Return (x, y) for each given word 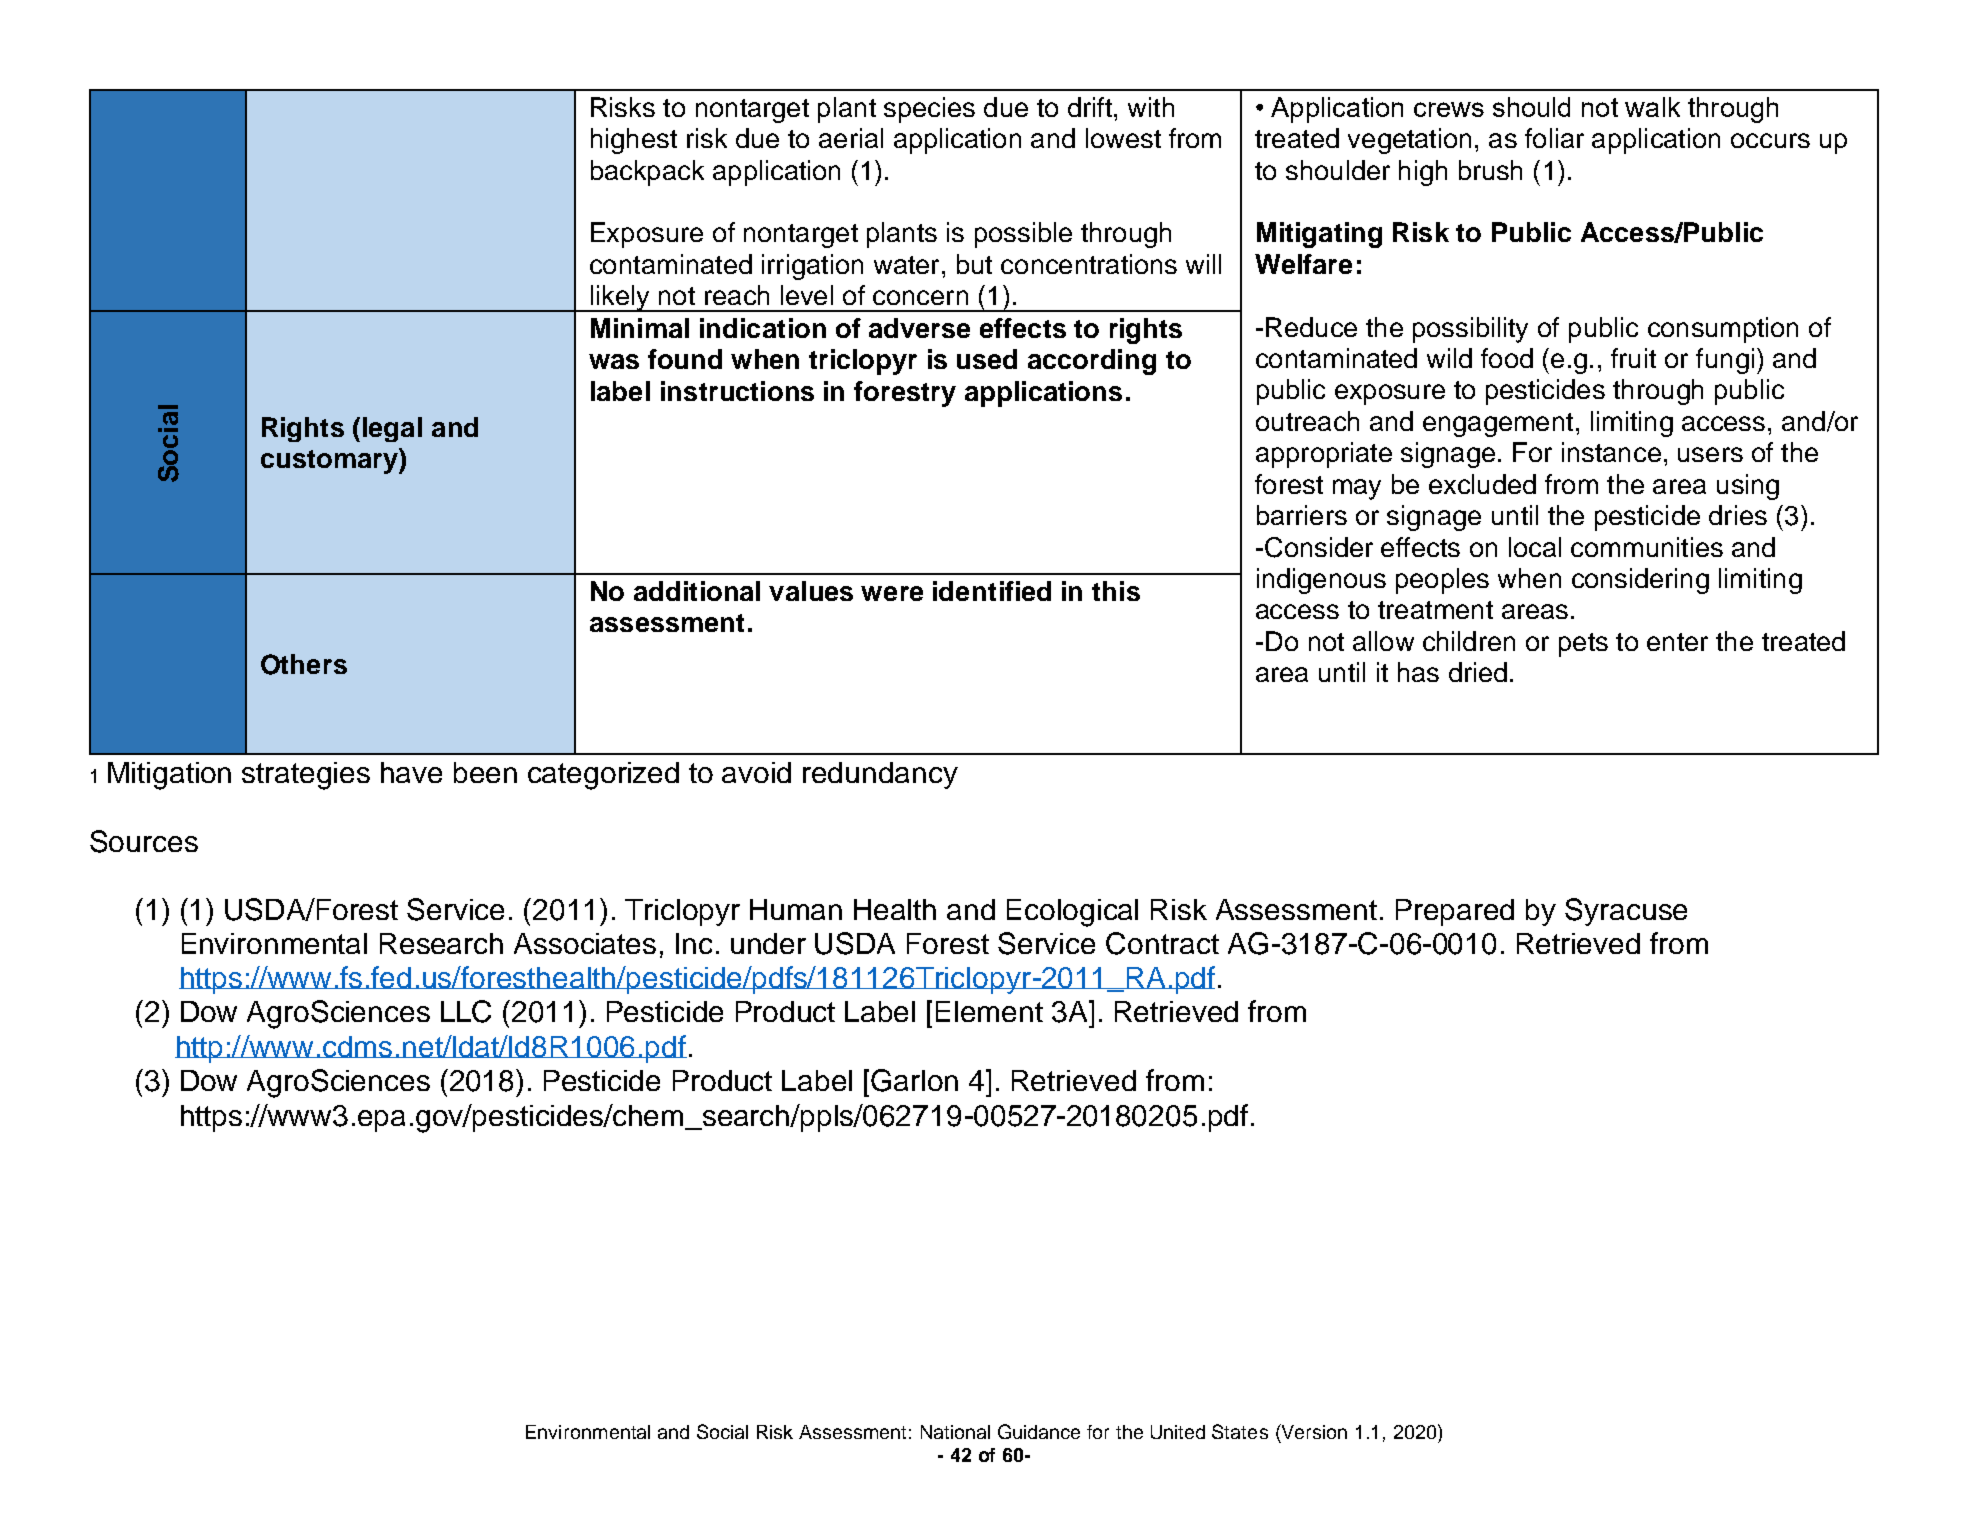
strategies (306, 776)
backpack (647, 173)
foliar (1554, 138)
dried (1478, 672)
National (955, 1432)
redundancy (880, 775)
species (929, 110)
